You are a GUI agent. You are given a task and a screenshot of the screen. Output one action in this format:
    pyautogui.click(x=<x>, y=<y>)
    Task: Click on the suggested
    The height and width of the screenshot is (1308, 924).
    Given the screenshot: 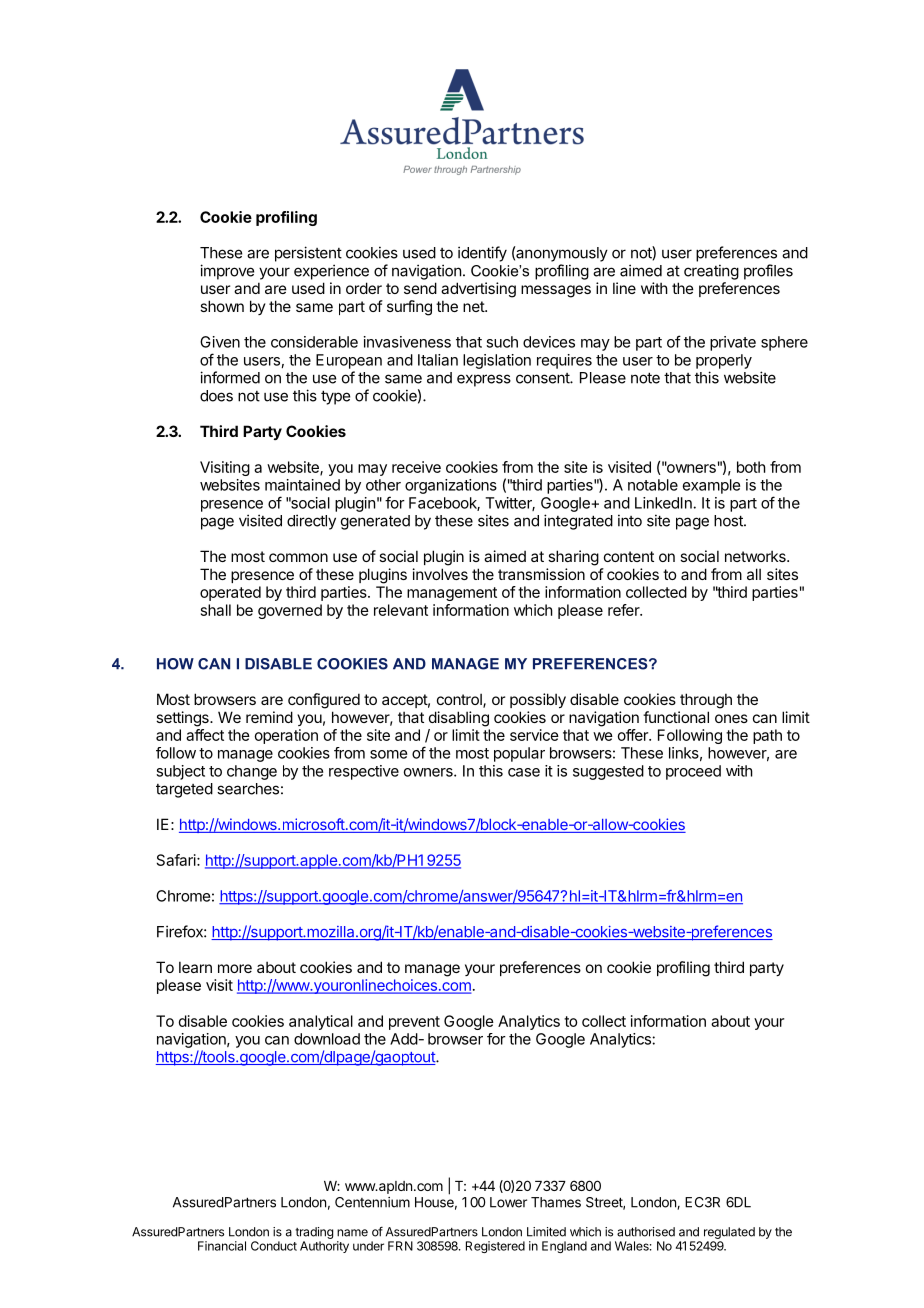 What is the action you would take?
    pyautogui.click(x=608, y=772)
